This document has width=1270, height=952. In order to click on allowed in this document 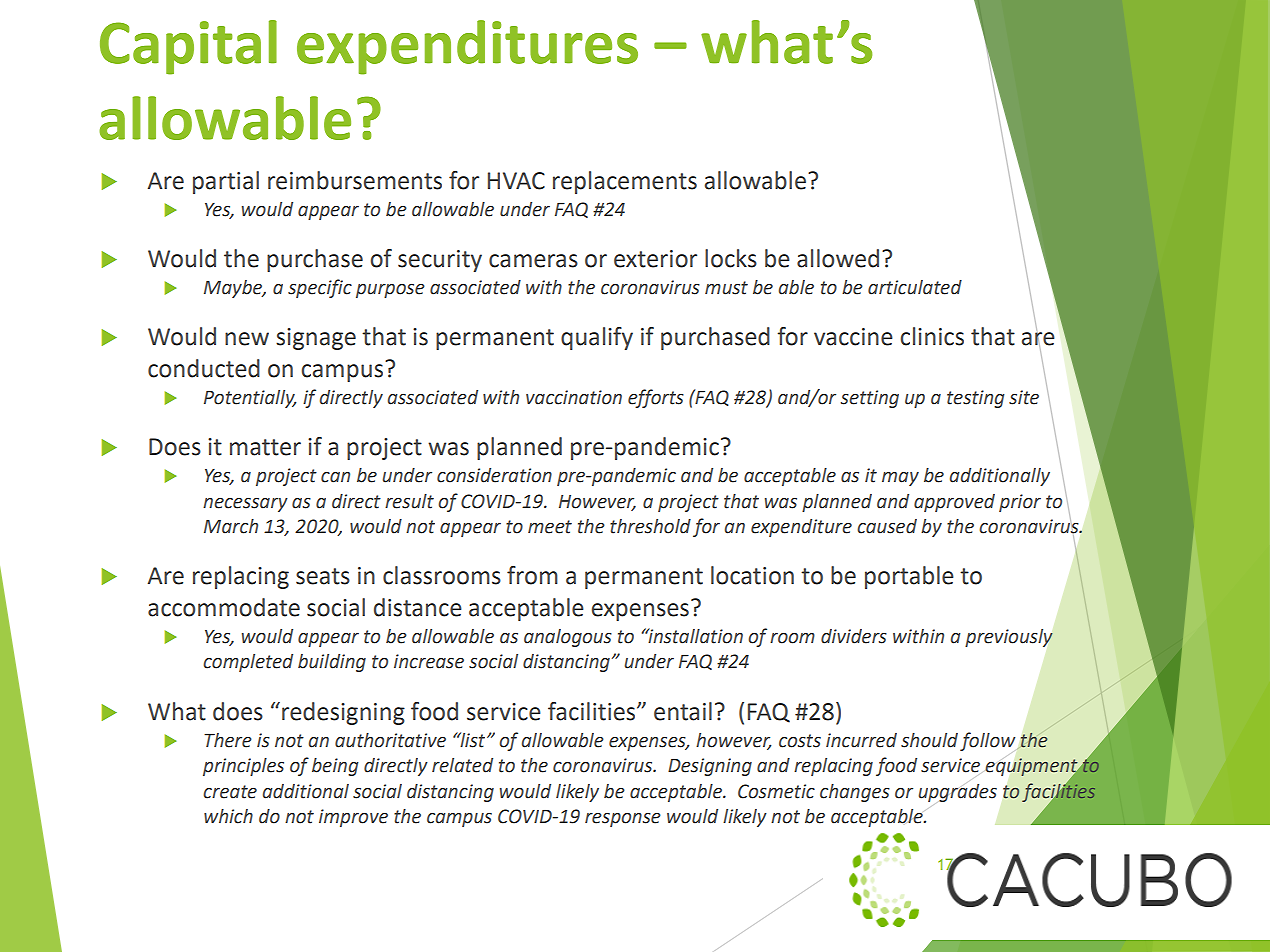, I will do `click(838, 258)`.
